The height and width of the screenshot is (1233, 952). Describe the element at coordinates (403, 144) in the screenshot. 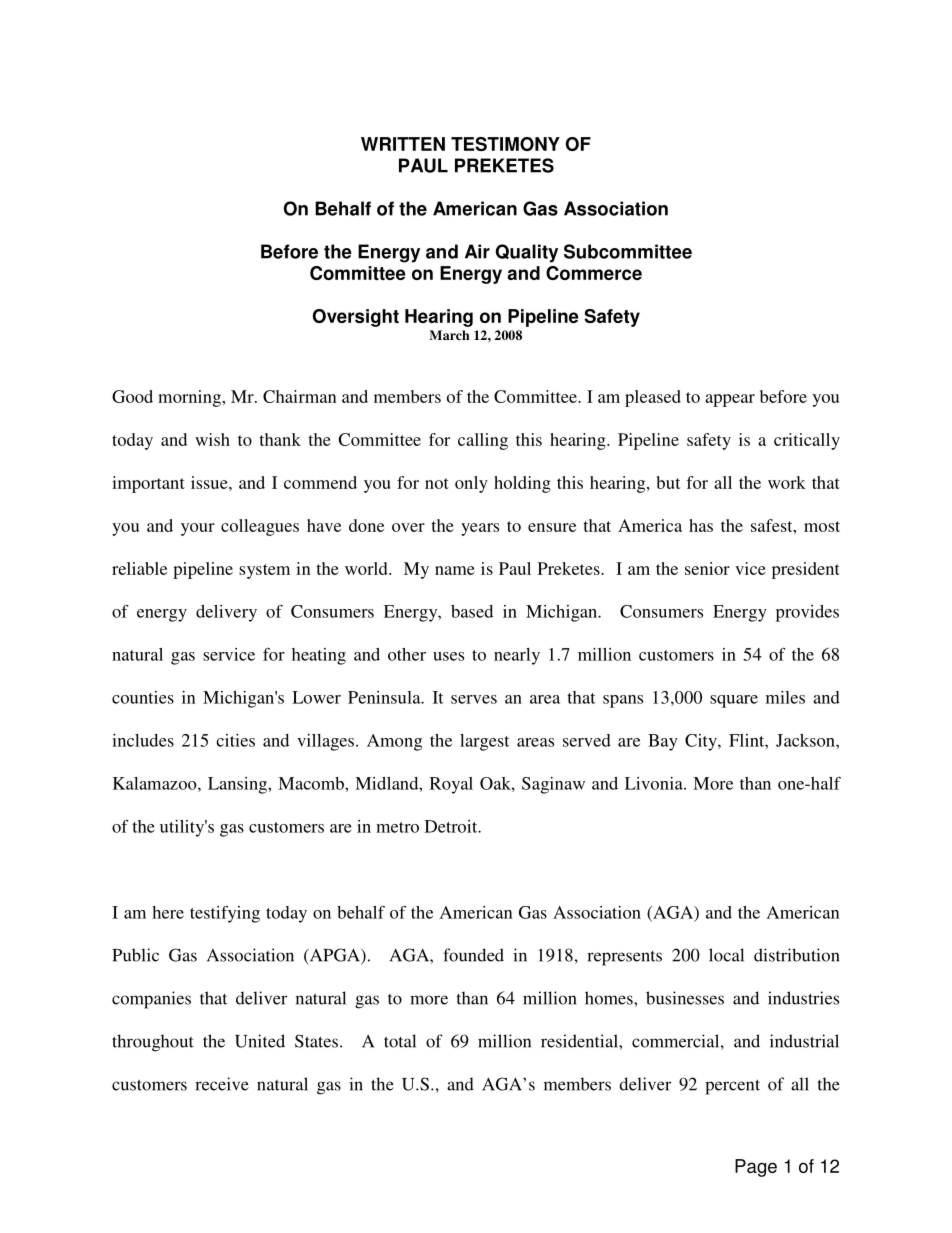

I see `WRITTEN` at that location.
